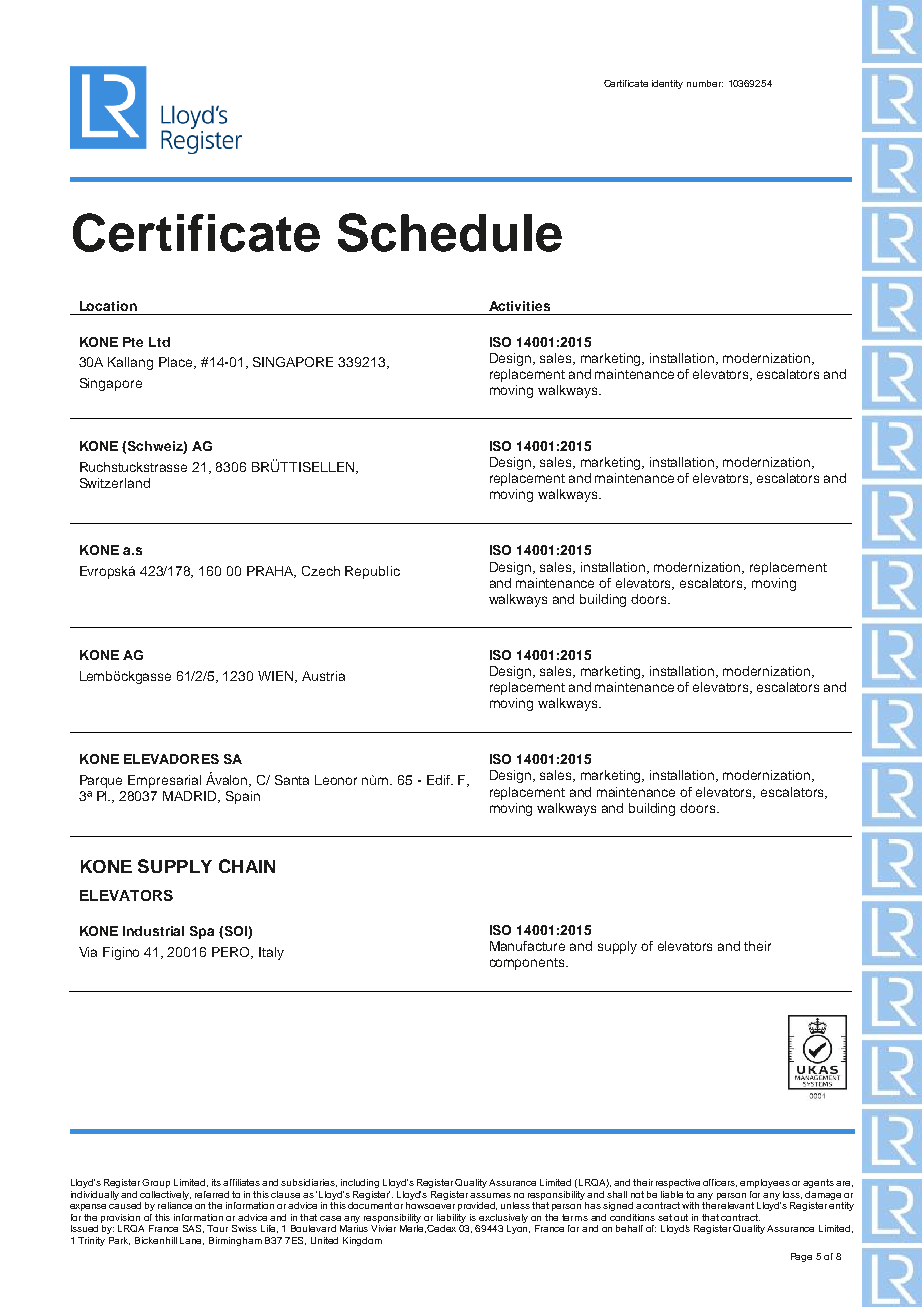 This document has height=1307, width=924. What do you see at coordinates (191, 797) in the document?
I see `MADRID` at bounding box center [191, 797].
